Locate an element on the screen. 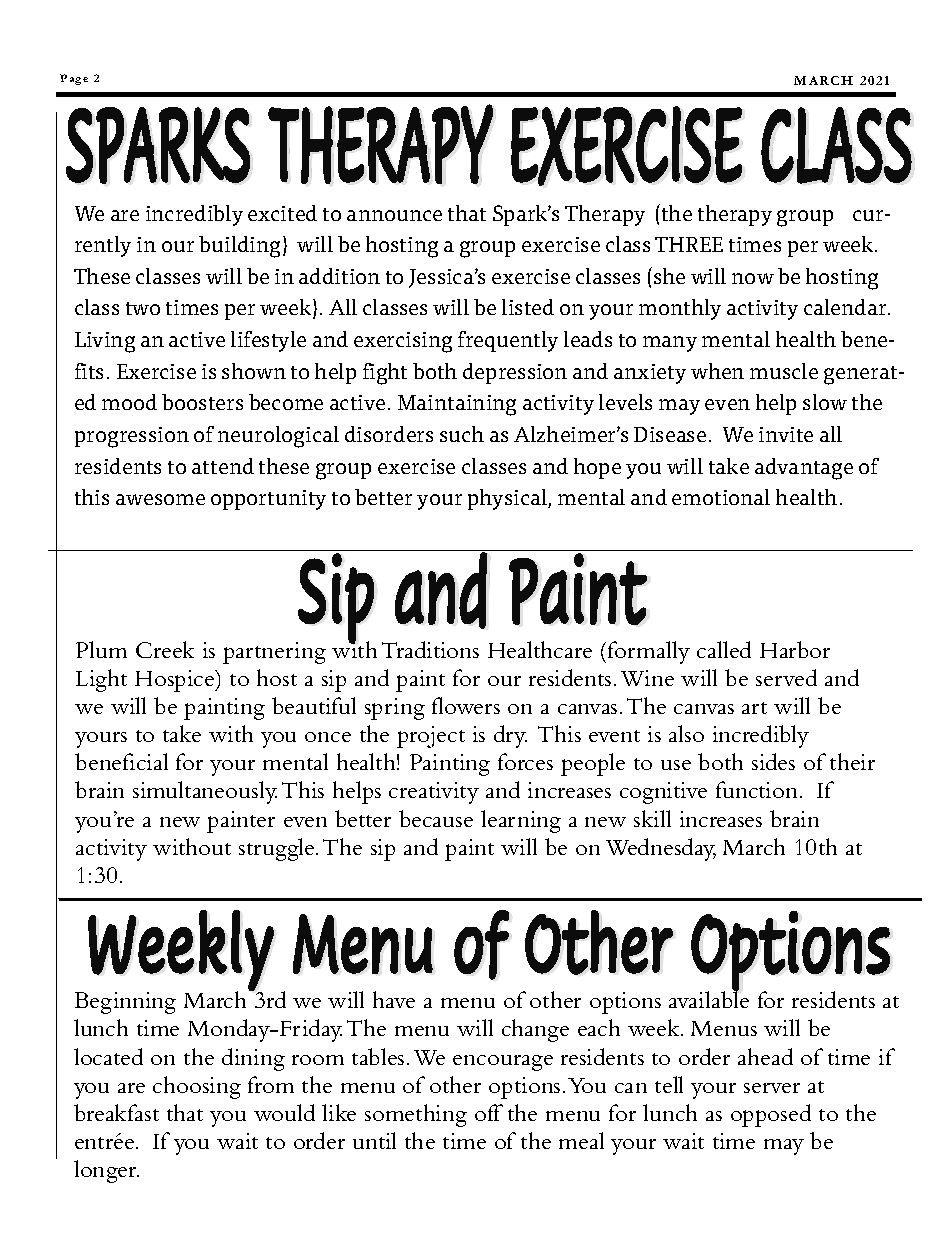  now is located at coordinates (753, 278).
